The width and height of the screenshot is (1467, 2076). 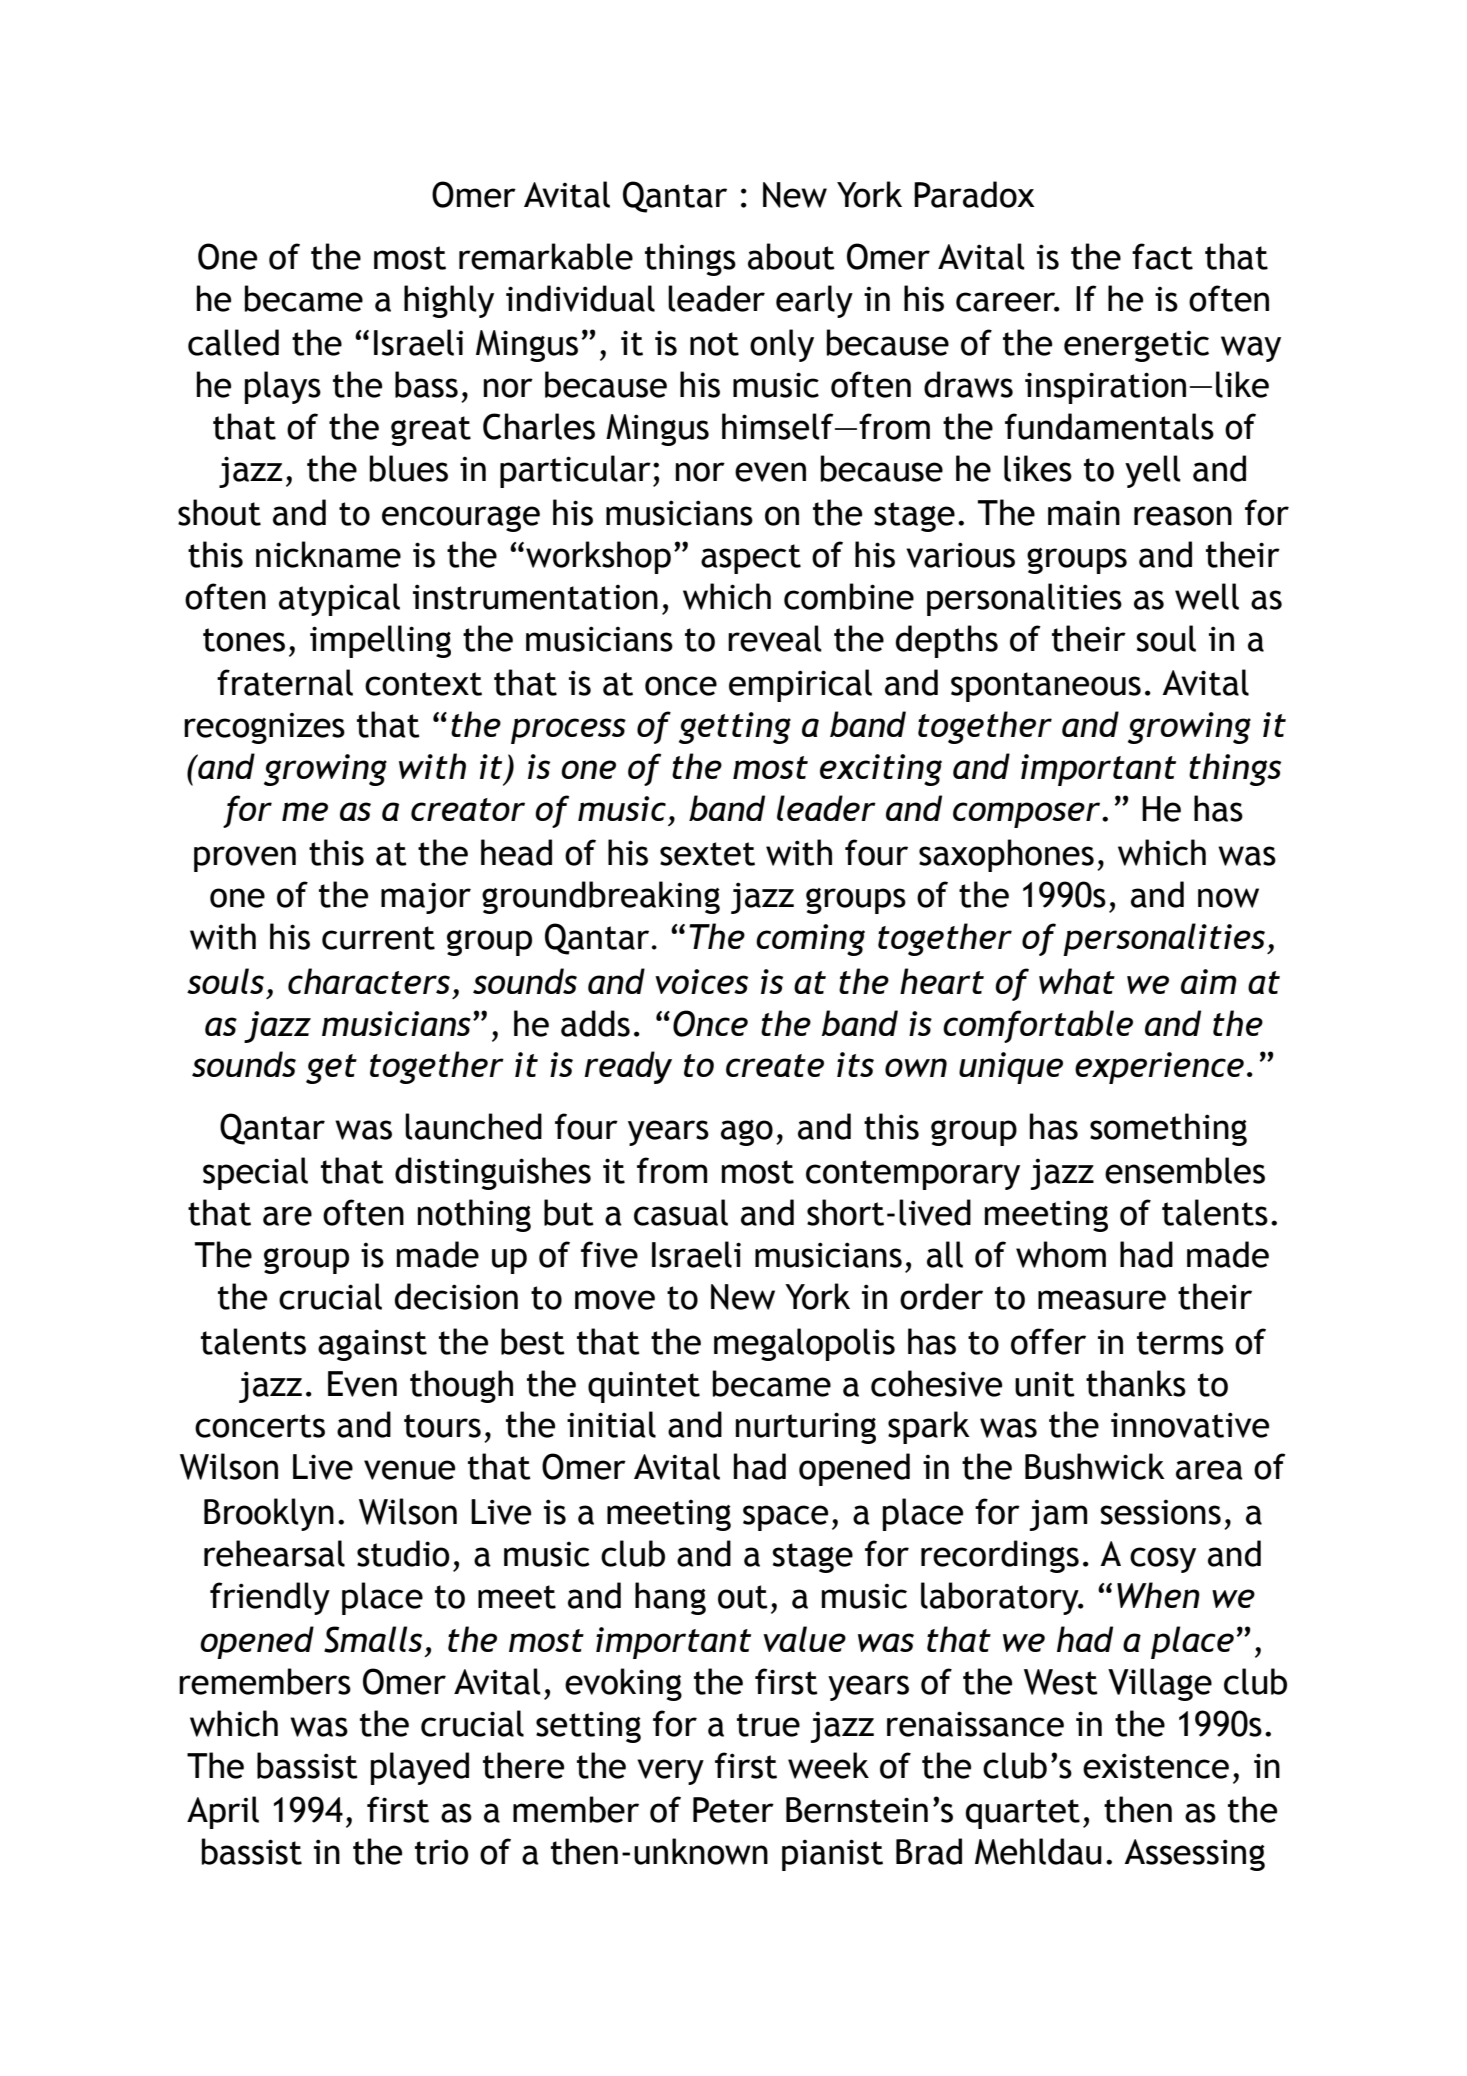 I want to click on thanks, so click(x=1136, y=1383).
